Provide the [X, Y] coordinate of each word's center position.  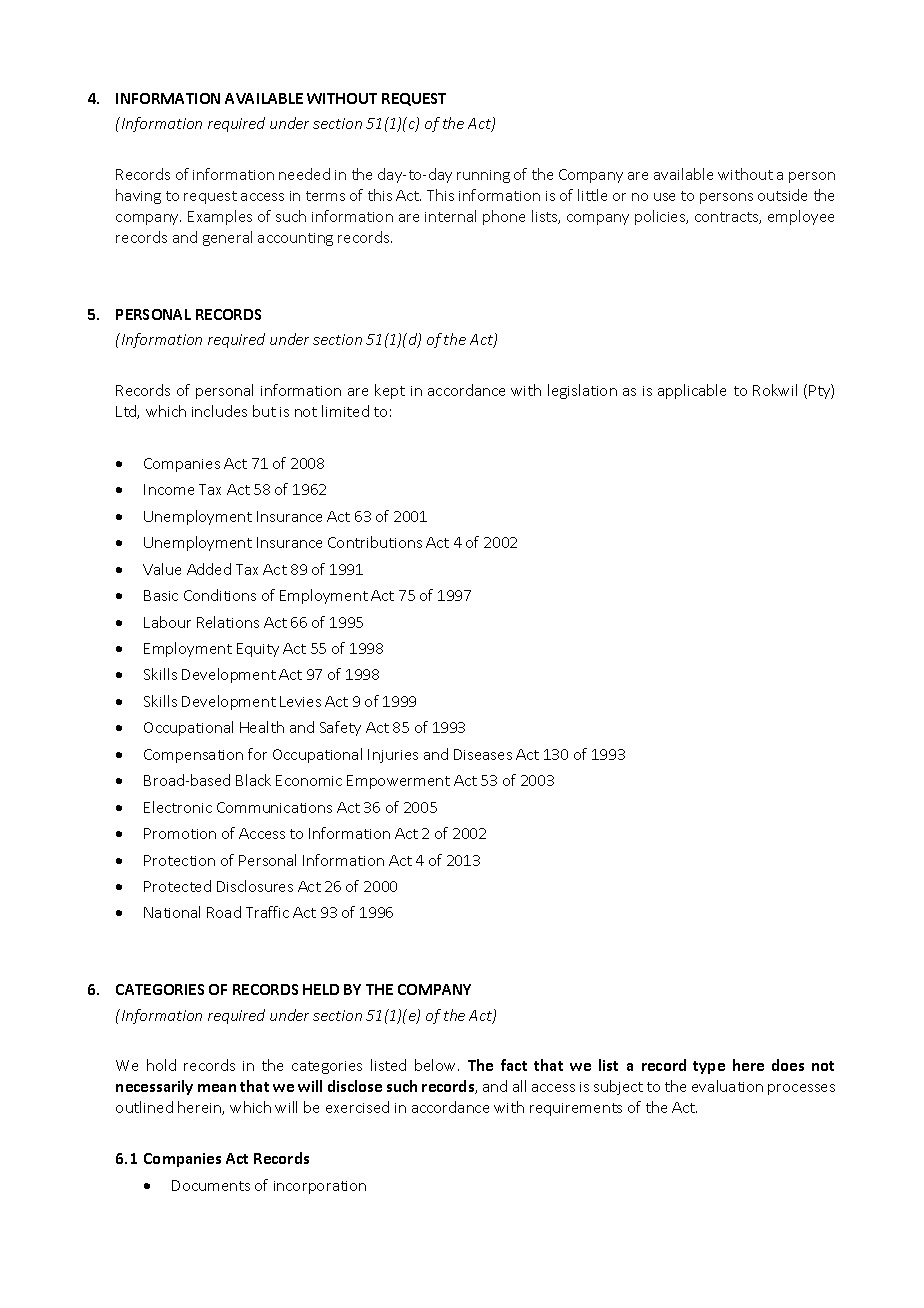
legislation [582, 391]
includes [219, 411]
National [172, 912]
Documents [211, 1185]
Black [253, 780]
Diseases [483, 754]
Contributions [375, 542]
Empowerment [398, 782]
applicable [692, 391]
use [664, 197]
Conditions [220, 595]
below [437, 1065]
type [709, 1067]
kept [390, 391]
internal [450, 216]
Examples [220, 217]
